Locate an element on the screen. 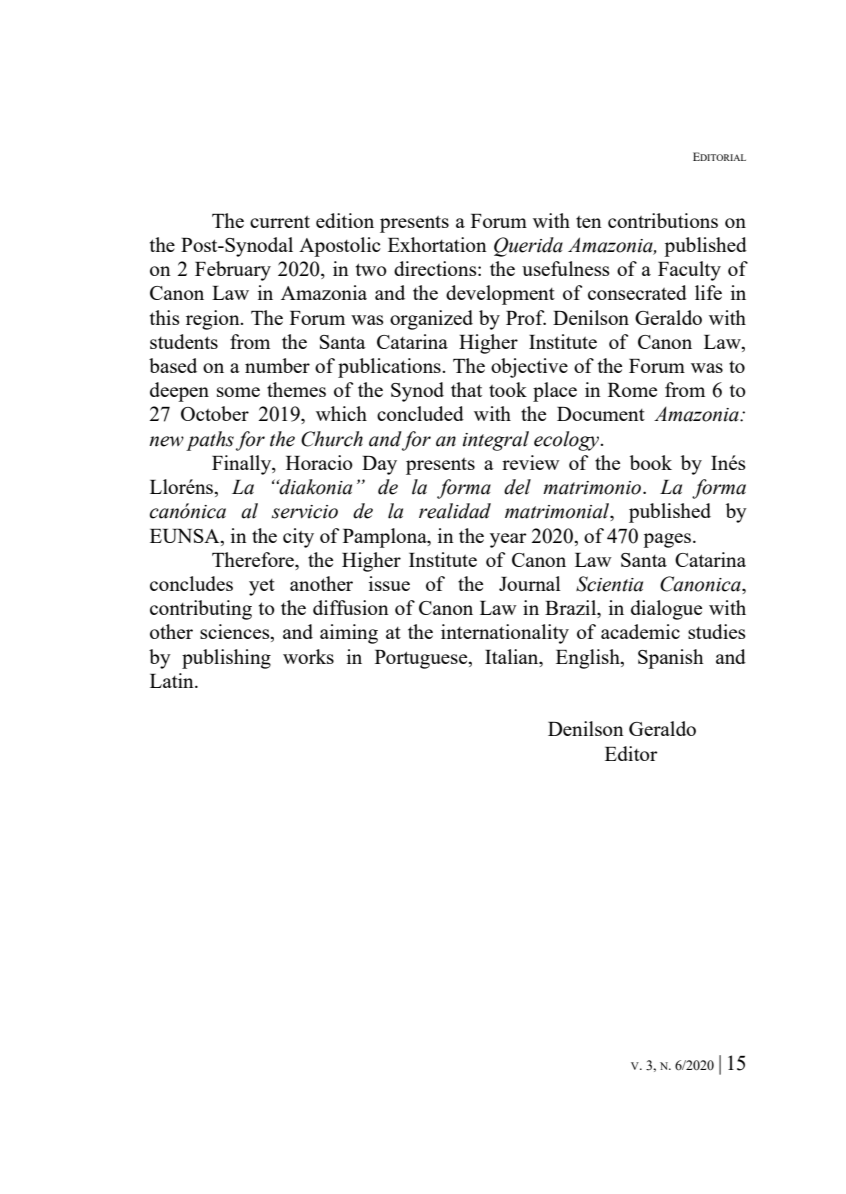 The width and height of the screenshot is (846, 1194). concludes is located at coordinates (191, 583).
